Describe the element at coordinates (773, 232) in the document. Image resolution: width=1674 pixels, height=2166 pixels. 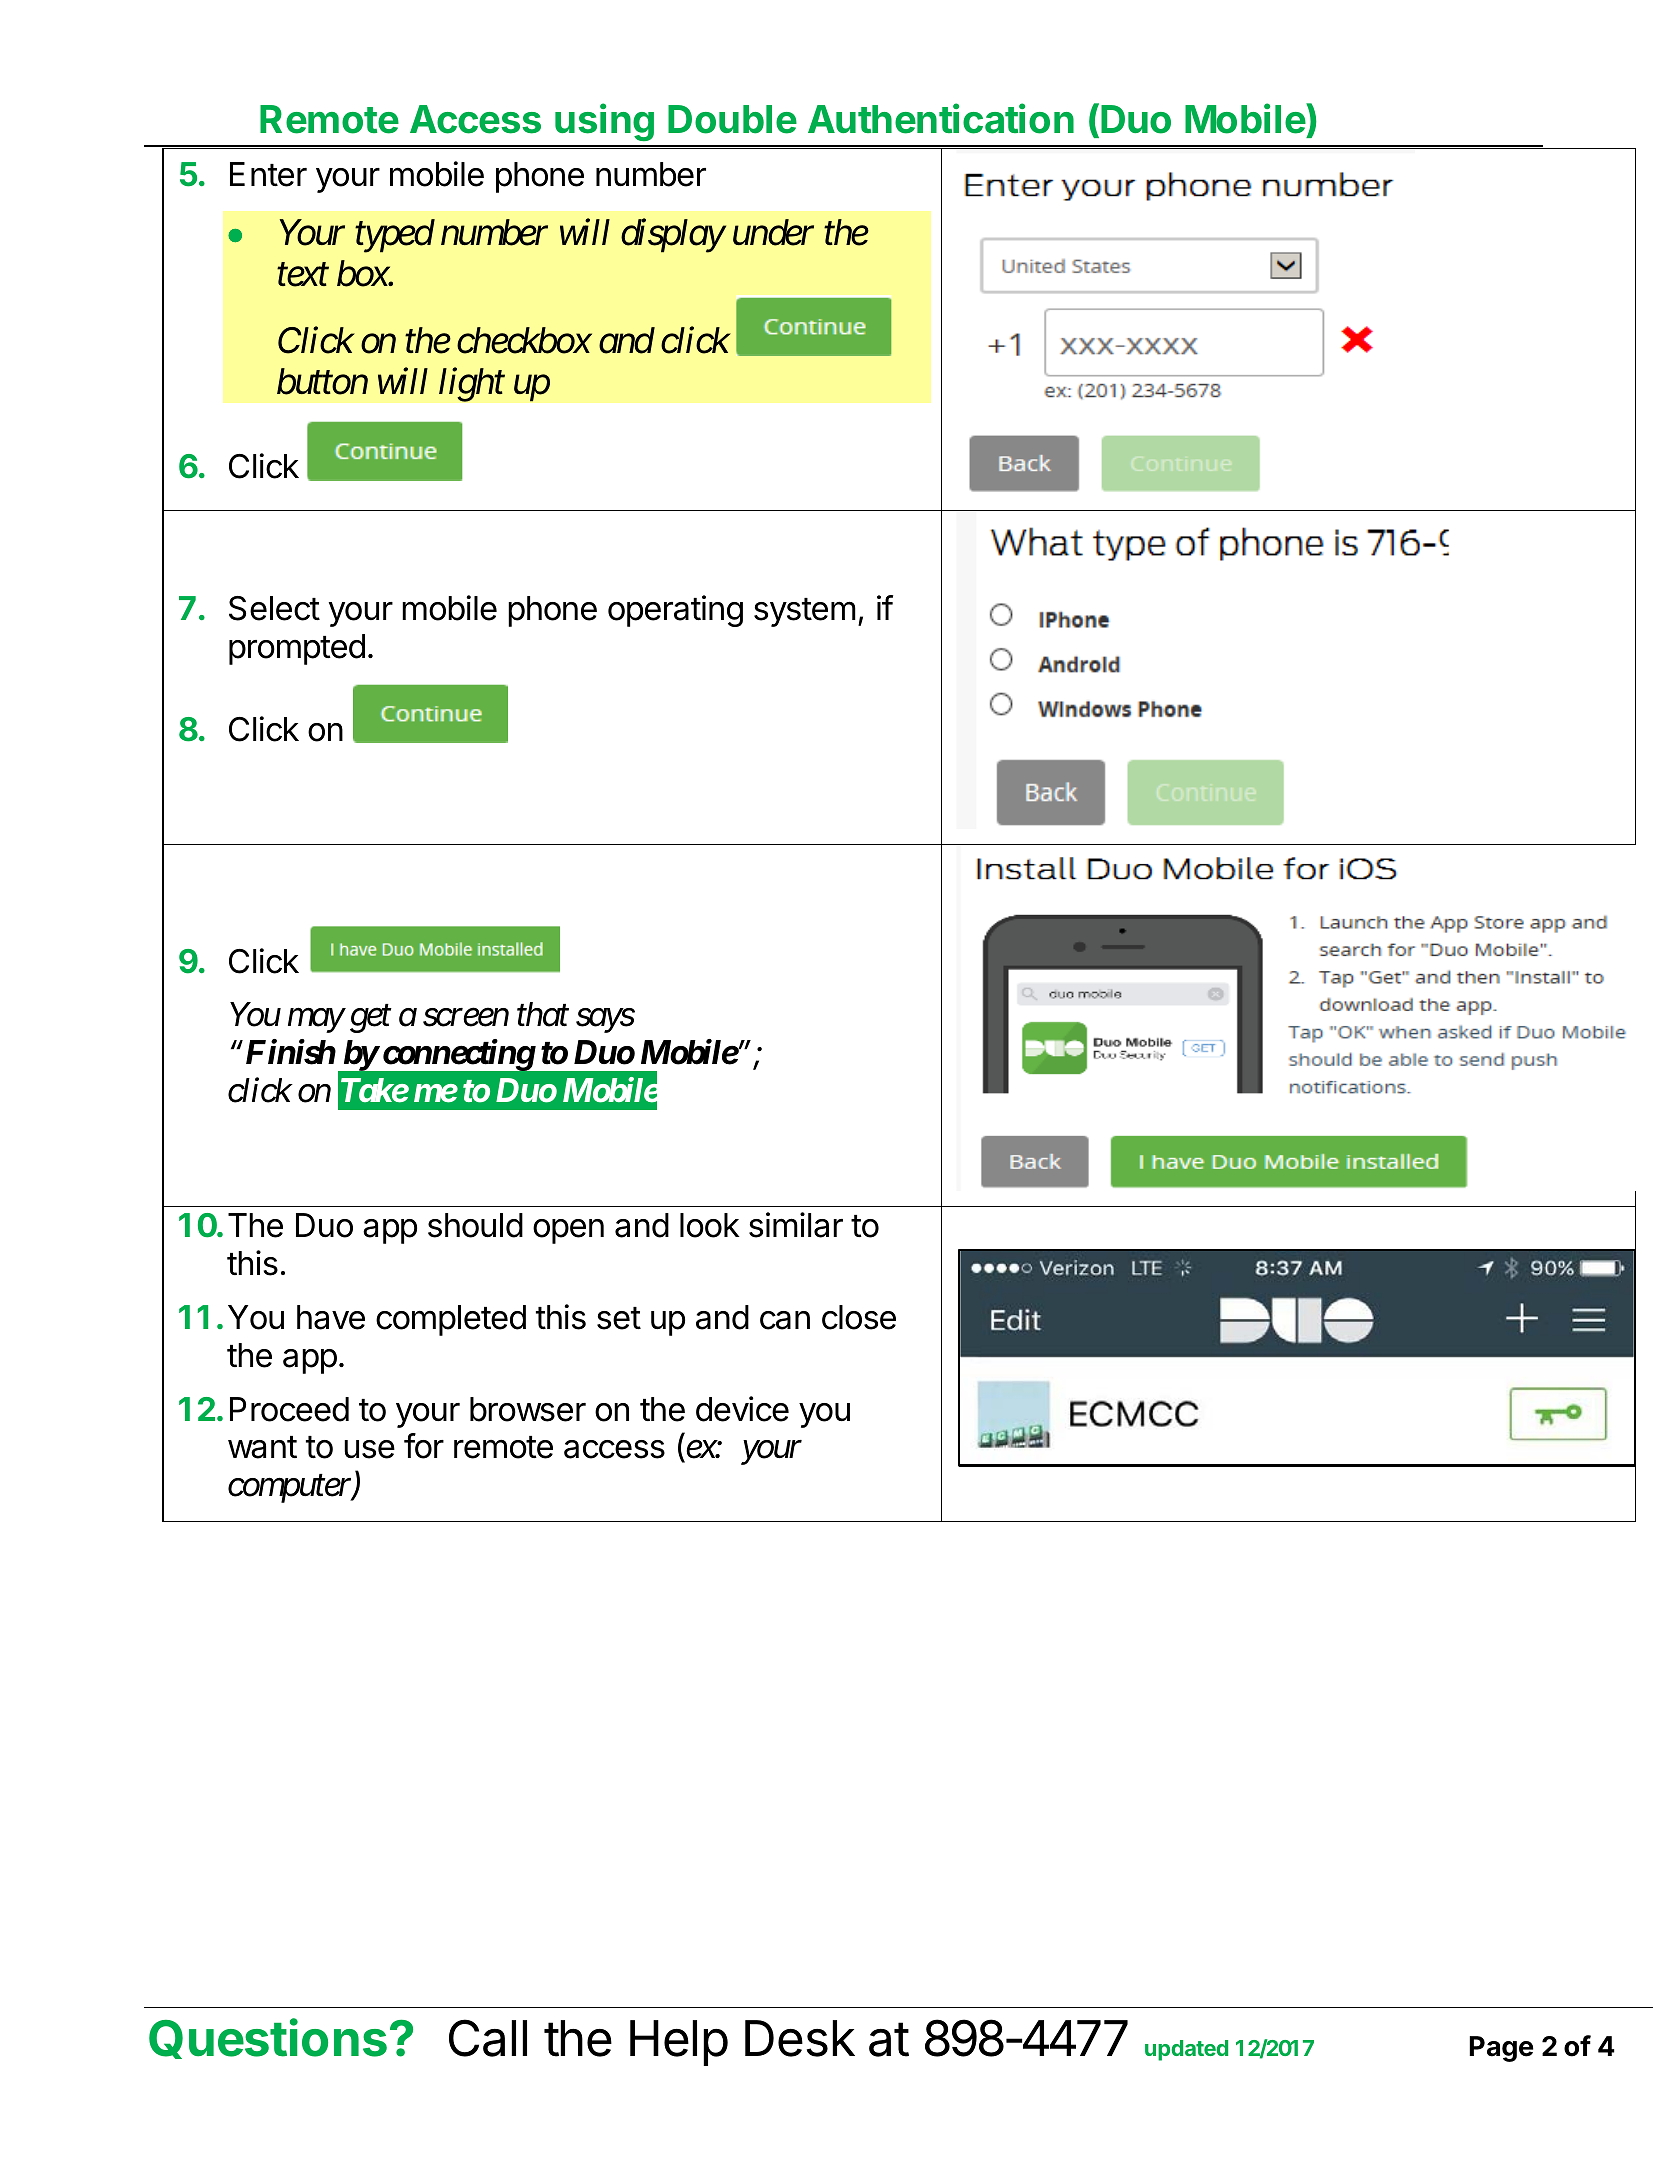
I see `under` at that location.
